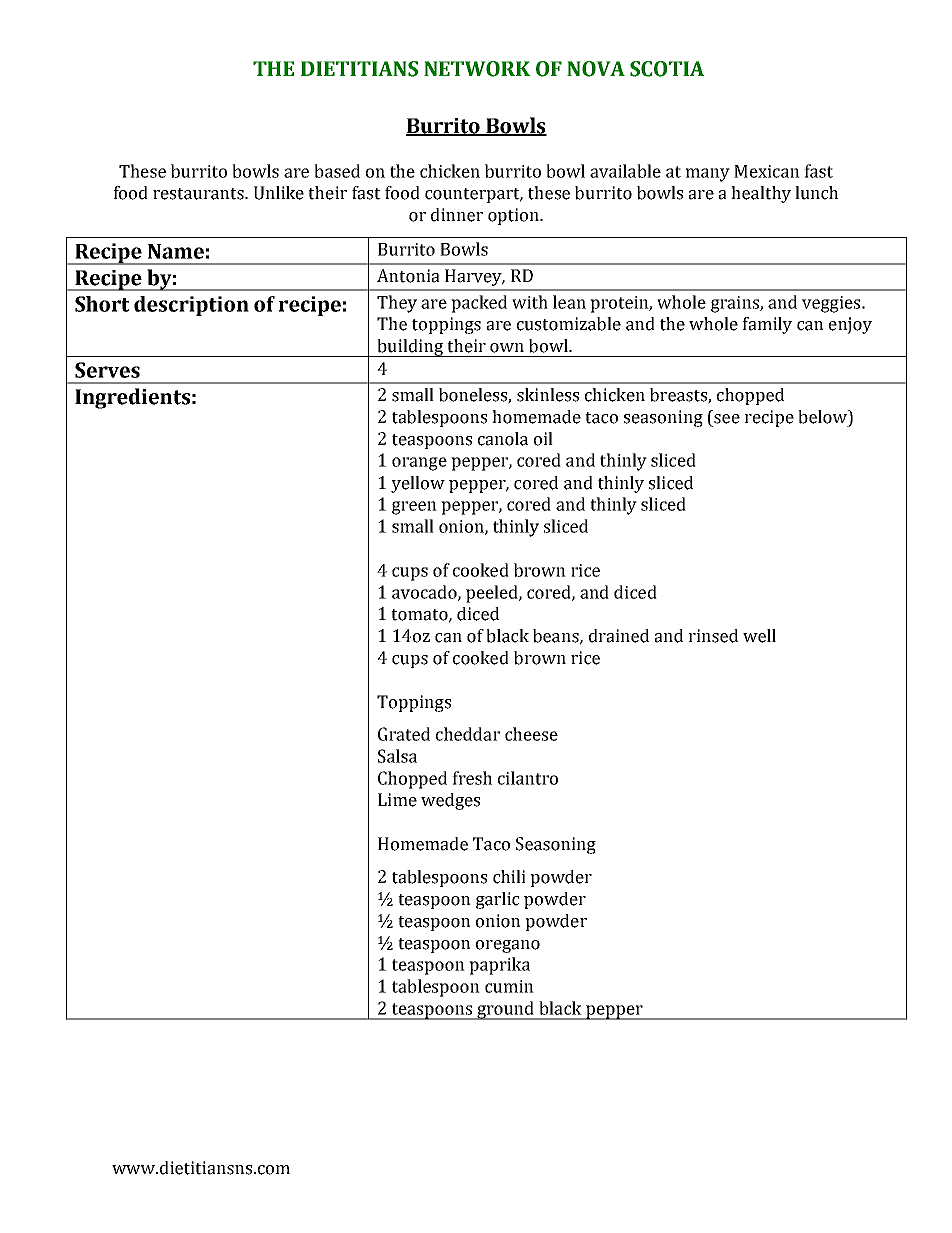  I want to click on NETWORK, so click(477, 69).
